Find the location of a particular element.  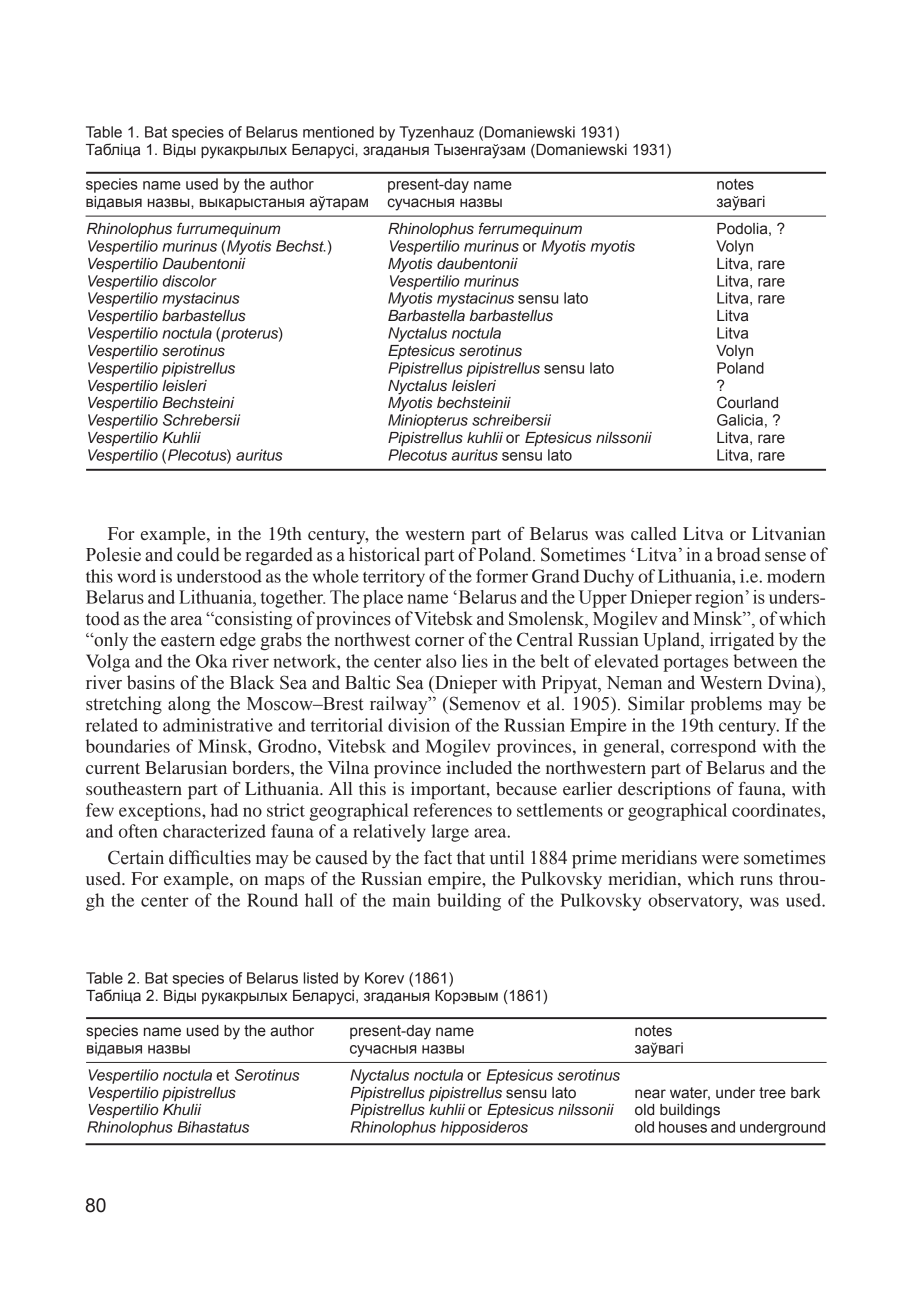

historical is located at coordinates (384, 554).
